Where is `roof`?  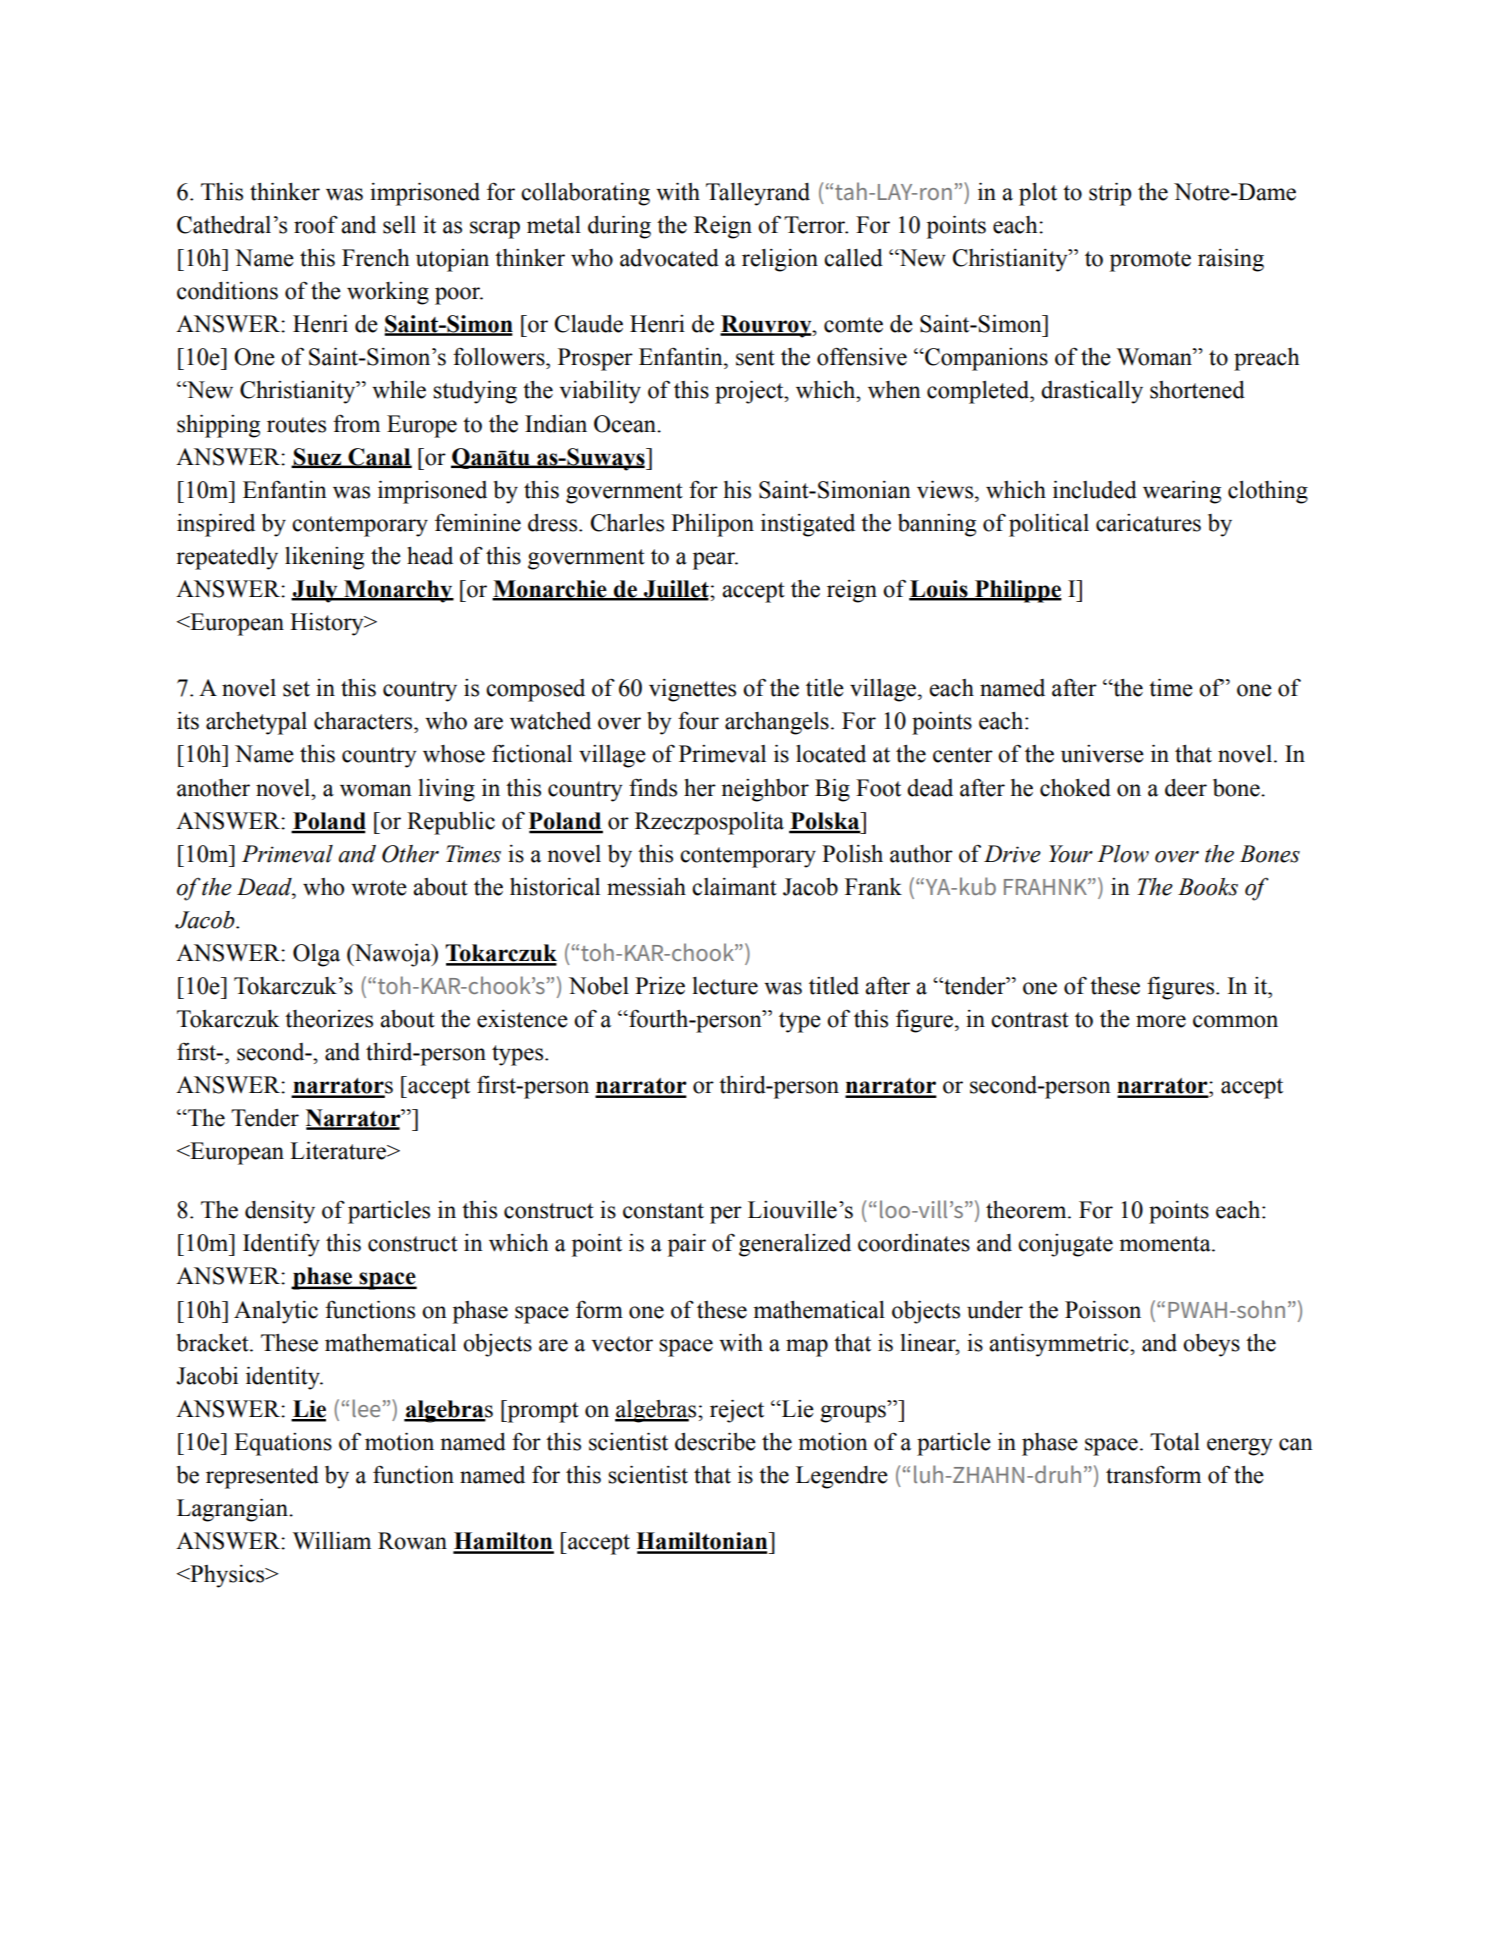 roof is located at coordinates (316, 224).
